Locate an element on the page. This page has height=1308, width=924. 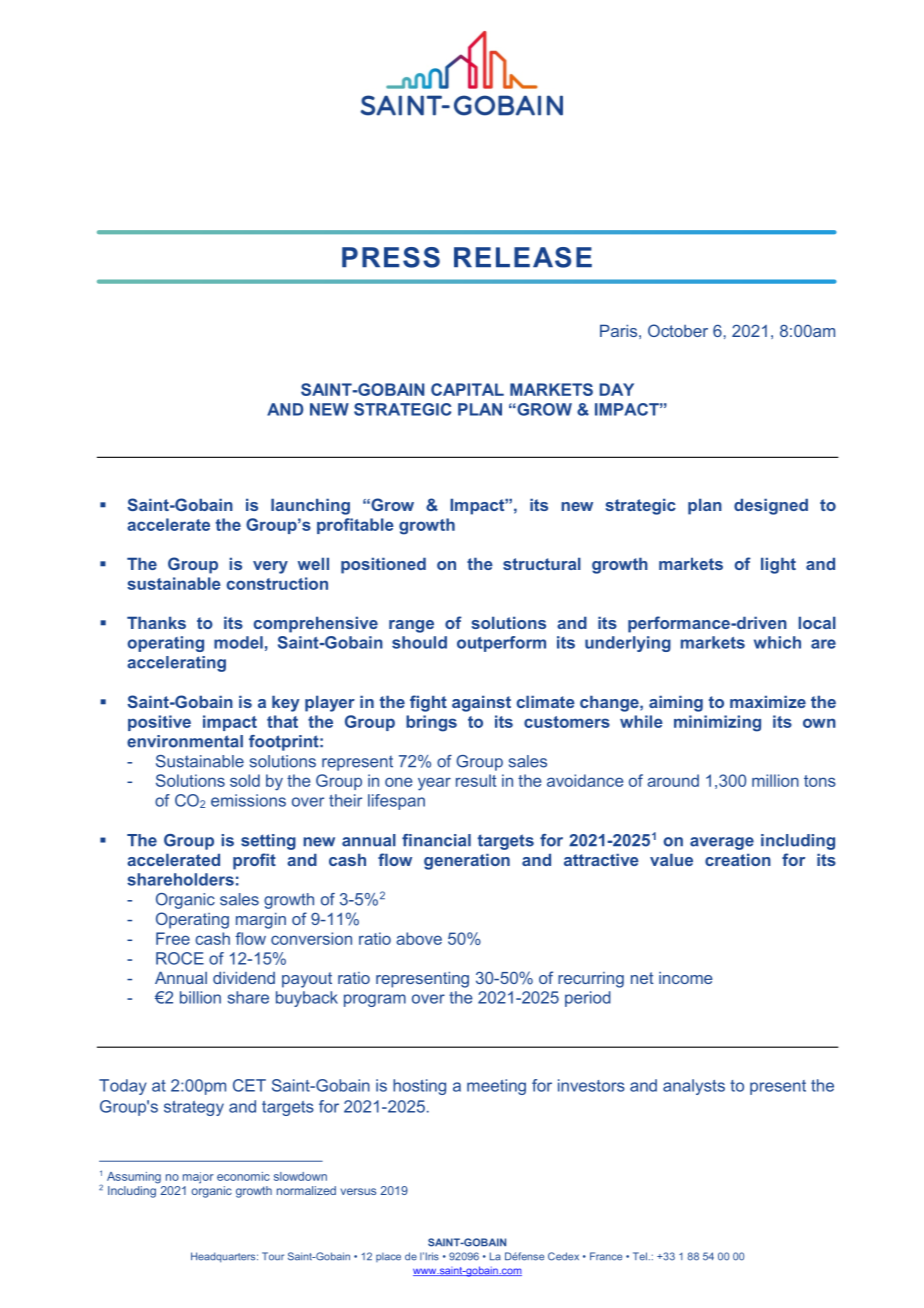
PRESS is located at coordinates (391, 257).
